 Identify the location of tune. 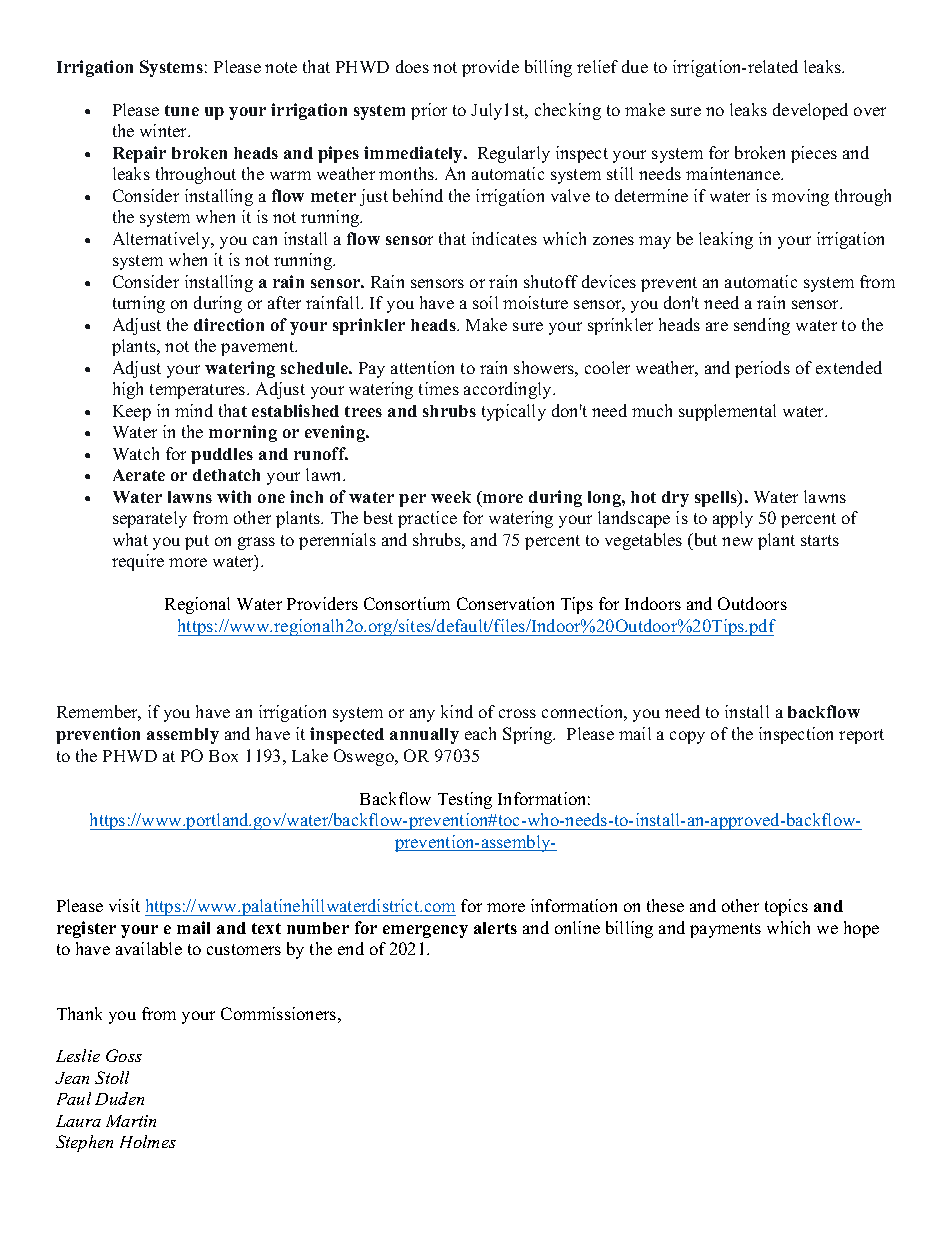
(182, 110).
